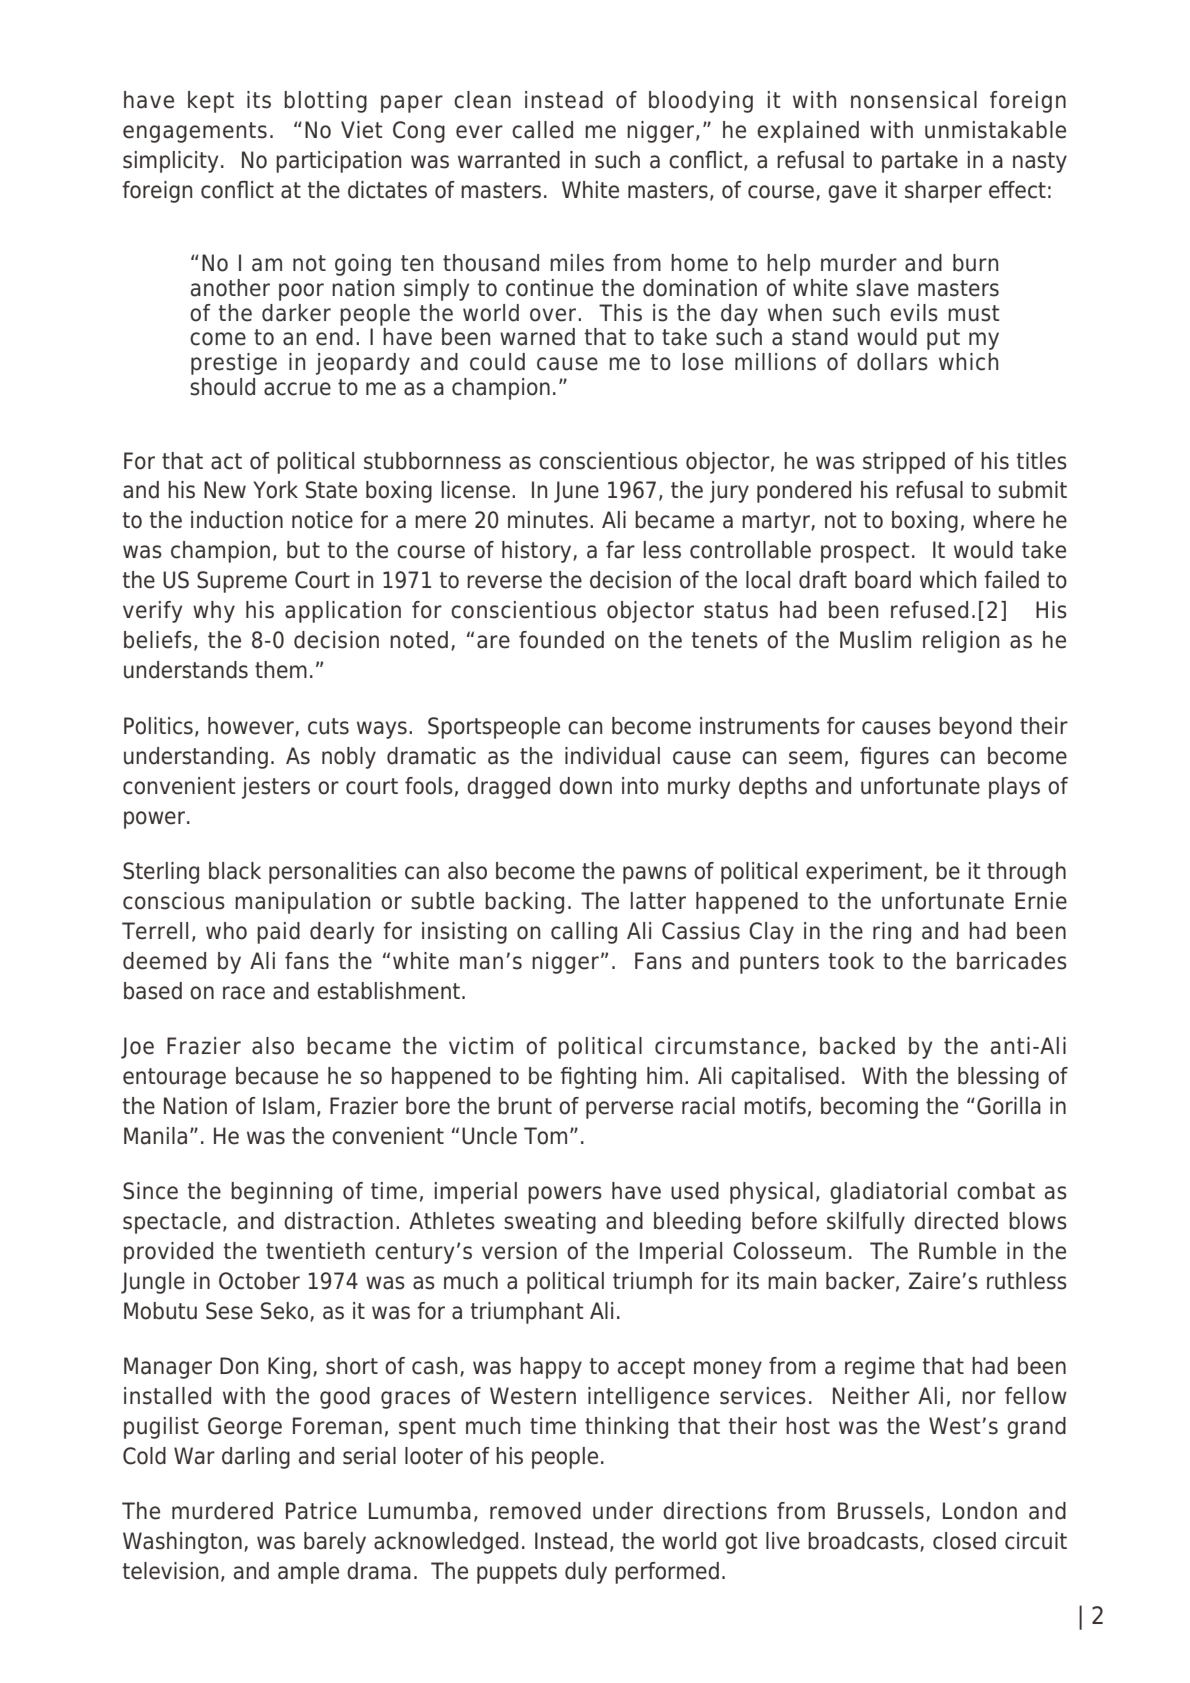 This screenshot has width=1190, height=1683. I want to click on nonsensical, so click(914, 100).
